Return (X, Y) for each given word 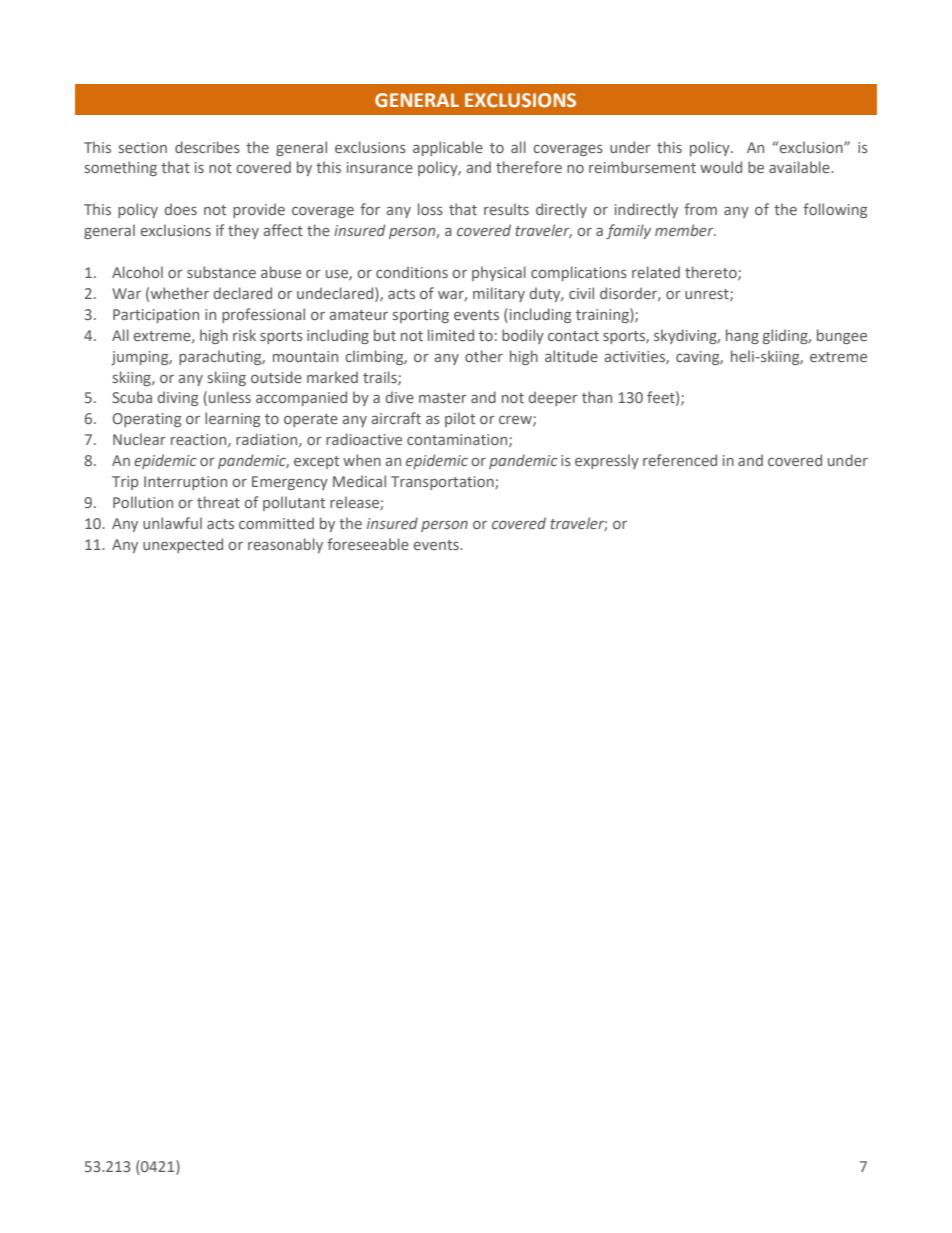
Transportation (443, 483)
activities (636, 357)
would (721, 167)
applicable (448, 148)
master (443, 398)
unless (230, 397)
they (243, 231)
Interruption (185, 483)
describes (207, 147)
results (506, 209)
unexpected (183, 545)
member (685, 230)
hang (742, 336)
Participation (156, 316)
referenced (680, 460)
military (499, 294)
